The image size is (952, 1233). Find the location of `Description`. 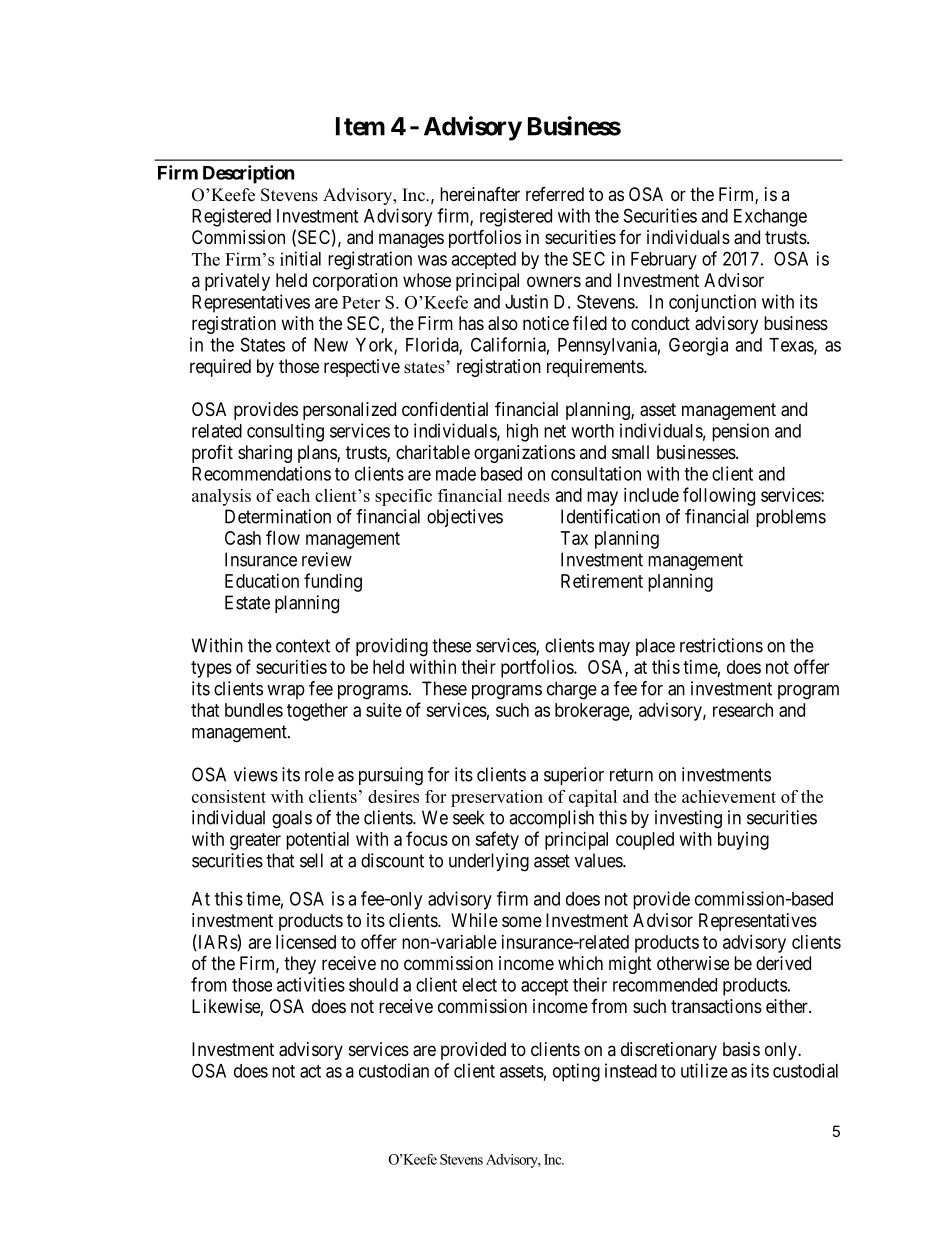

Description is located at coordinates (249, 174).
